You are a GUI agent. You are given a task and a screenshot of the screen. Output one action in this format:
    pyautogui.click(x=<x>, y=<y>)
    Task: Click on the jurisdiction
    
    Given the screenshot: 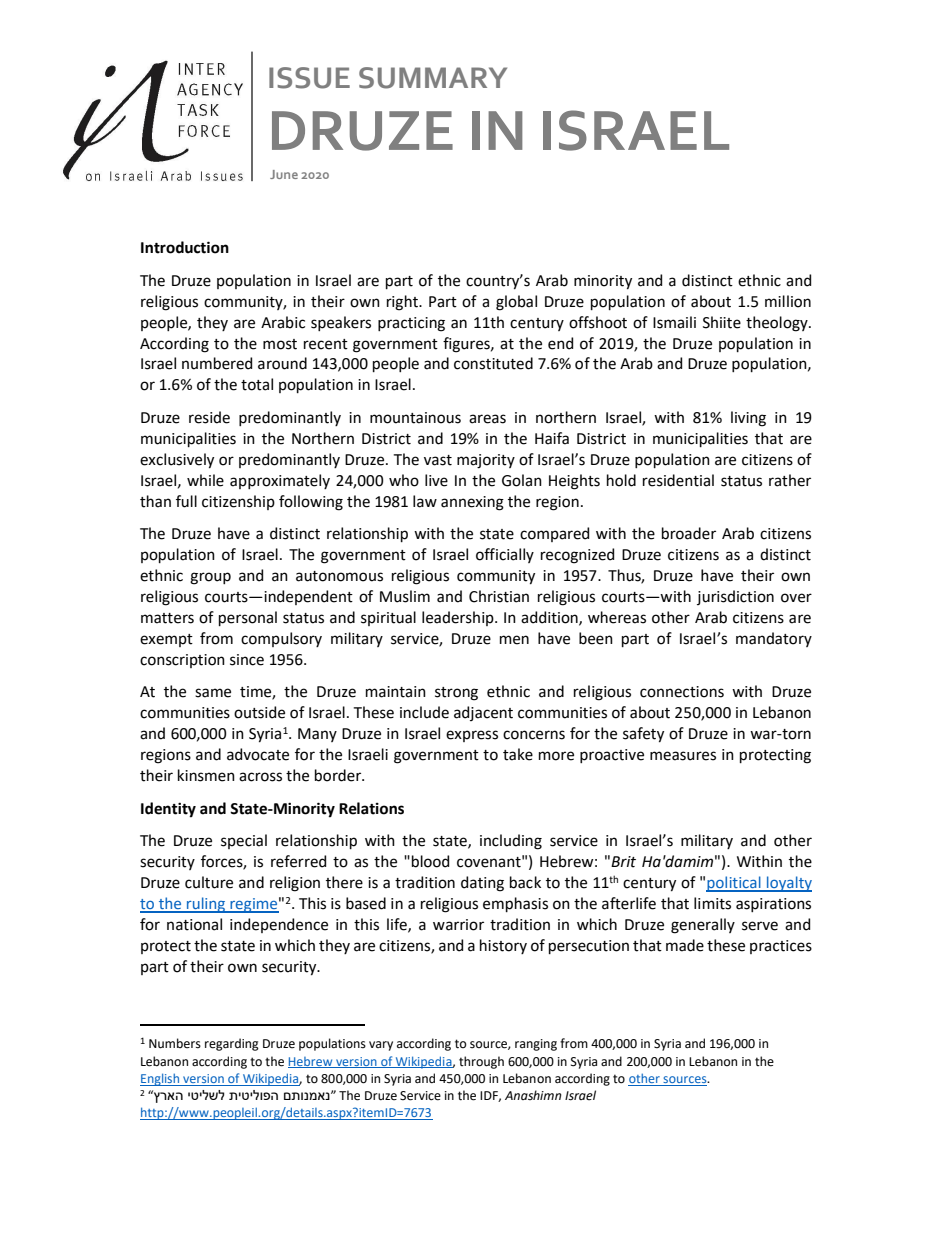 What is the action you would take?
    pyautogui.click(x=735, y=597)
